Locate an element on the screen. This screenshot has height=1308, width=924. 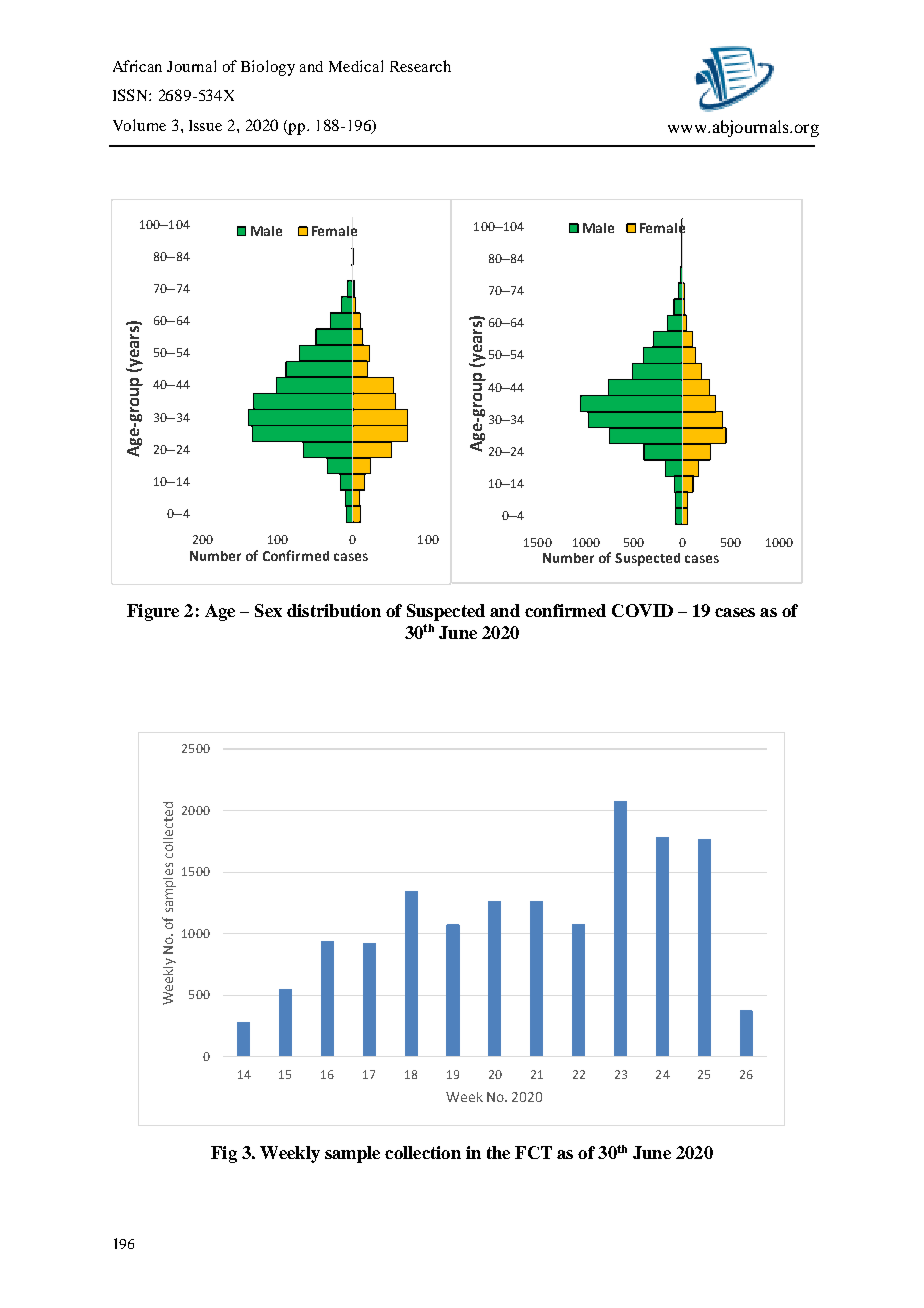
Figure is located at coordinates (153, 612).
